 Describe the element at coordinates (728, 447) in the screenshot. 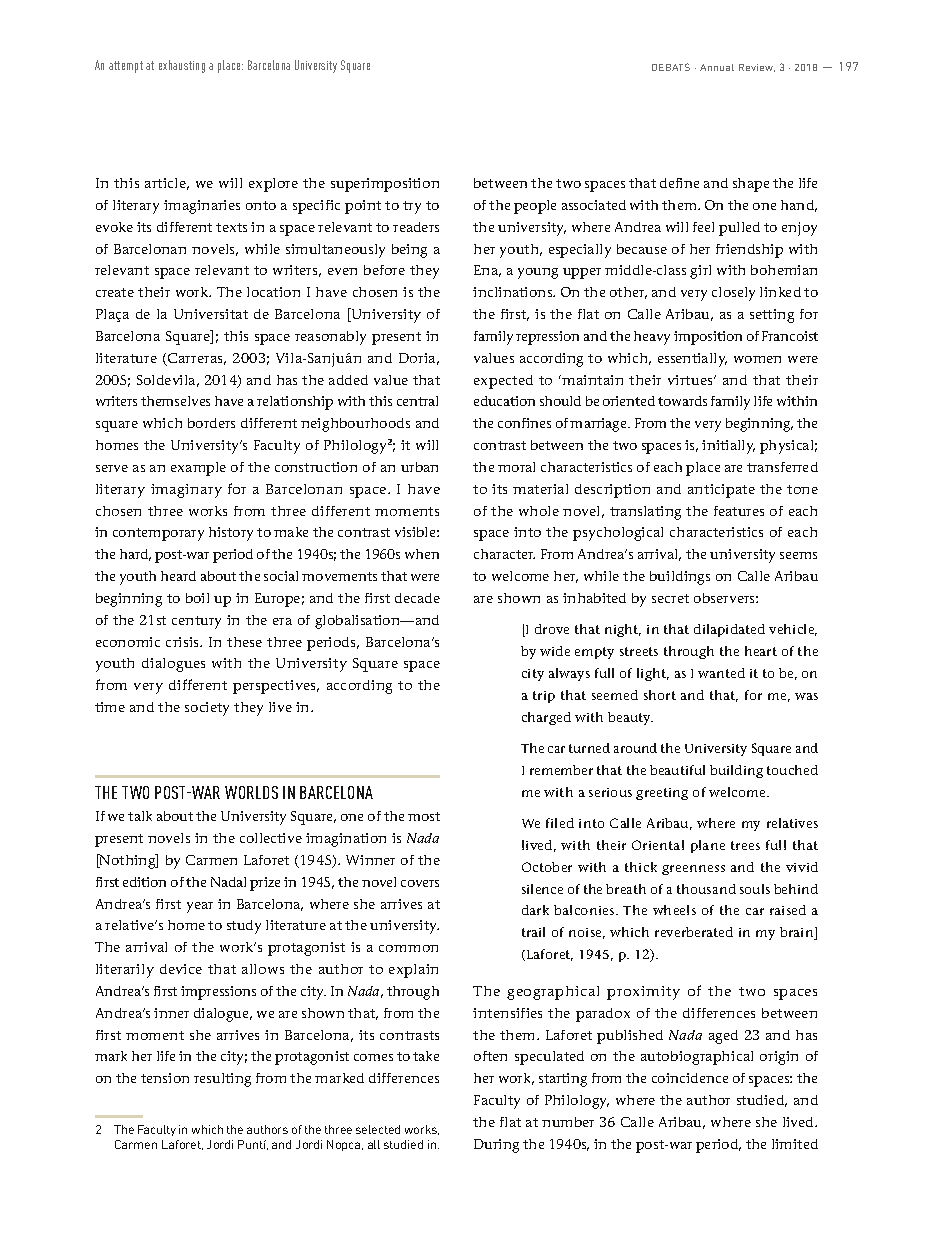

I see `initially` at that location.
